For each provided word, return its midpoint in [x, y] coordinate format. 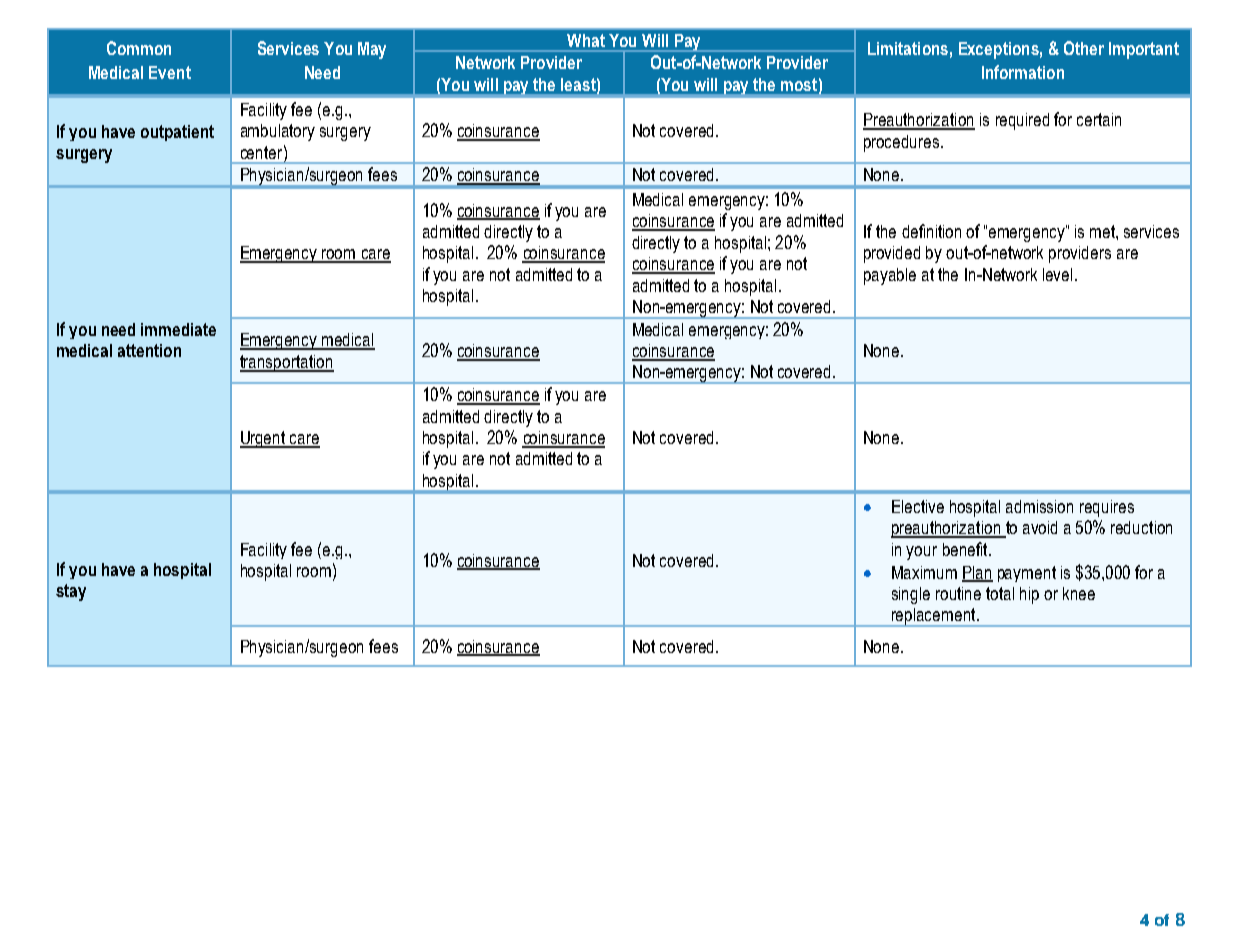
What [586, 40]
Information [1023, 72]
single [911, 595]
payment [1027, 574]
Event [170, 72]
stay [71, 592]
